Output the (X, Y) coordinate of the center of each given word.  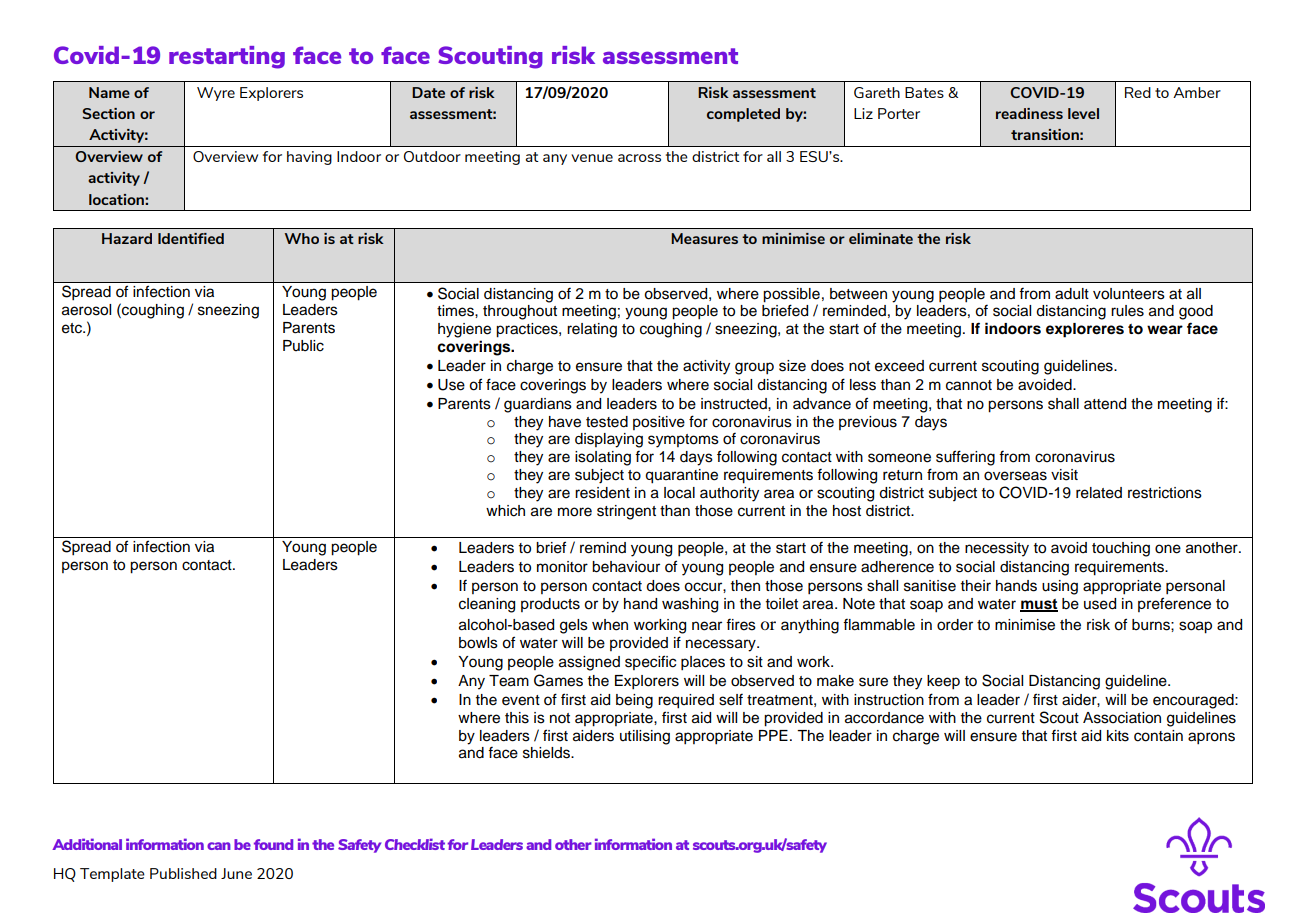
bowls (478, 643)
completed (743, 115)
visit (1064, 475)
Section (108, 113)
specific (650, 662)
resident (602, 493)
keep (943, 682)
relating (592, 330)
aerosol (86, 310)
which (505, 511)
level (1083, 113)
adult (1072, 294)
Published (183, 873)
